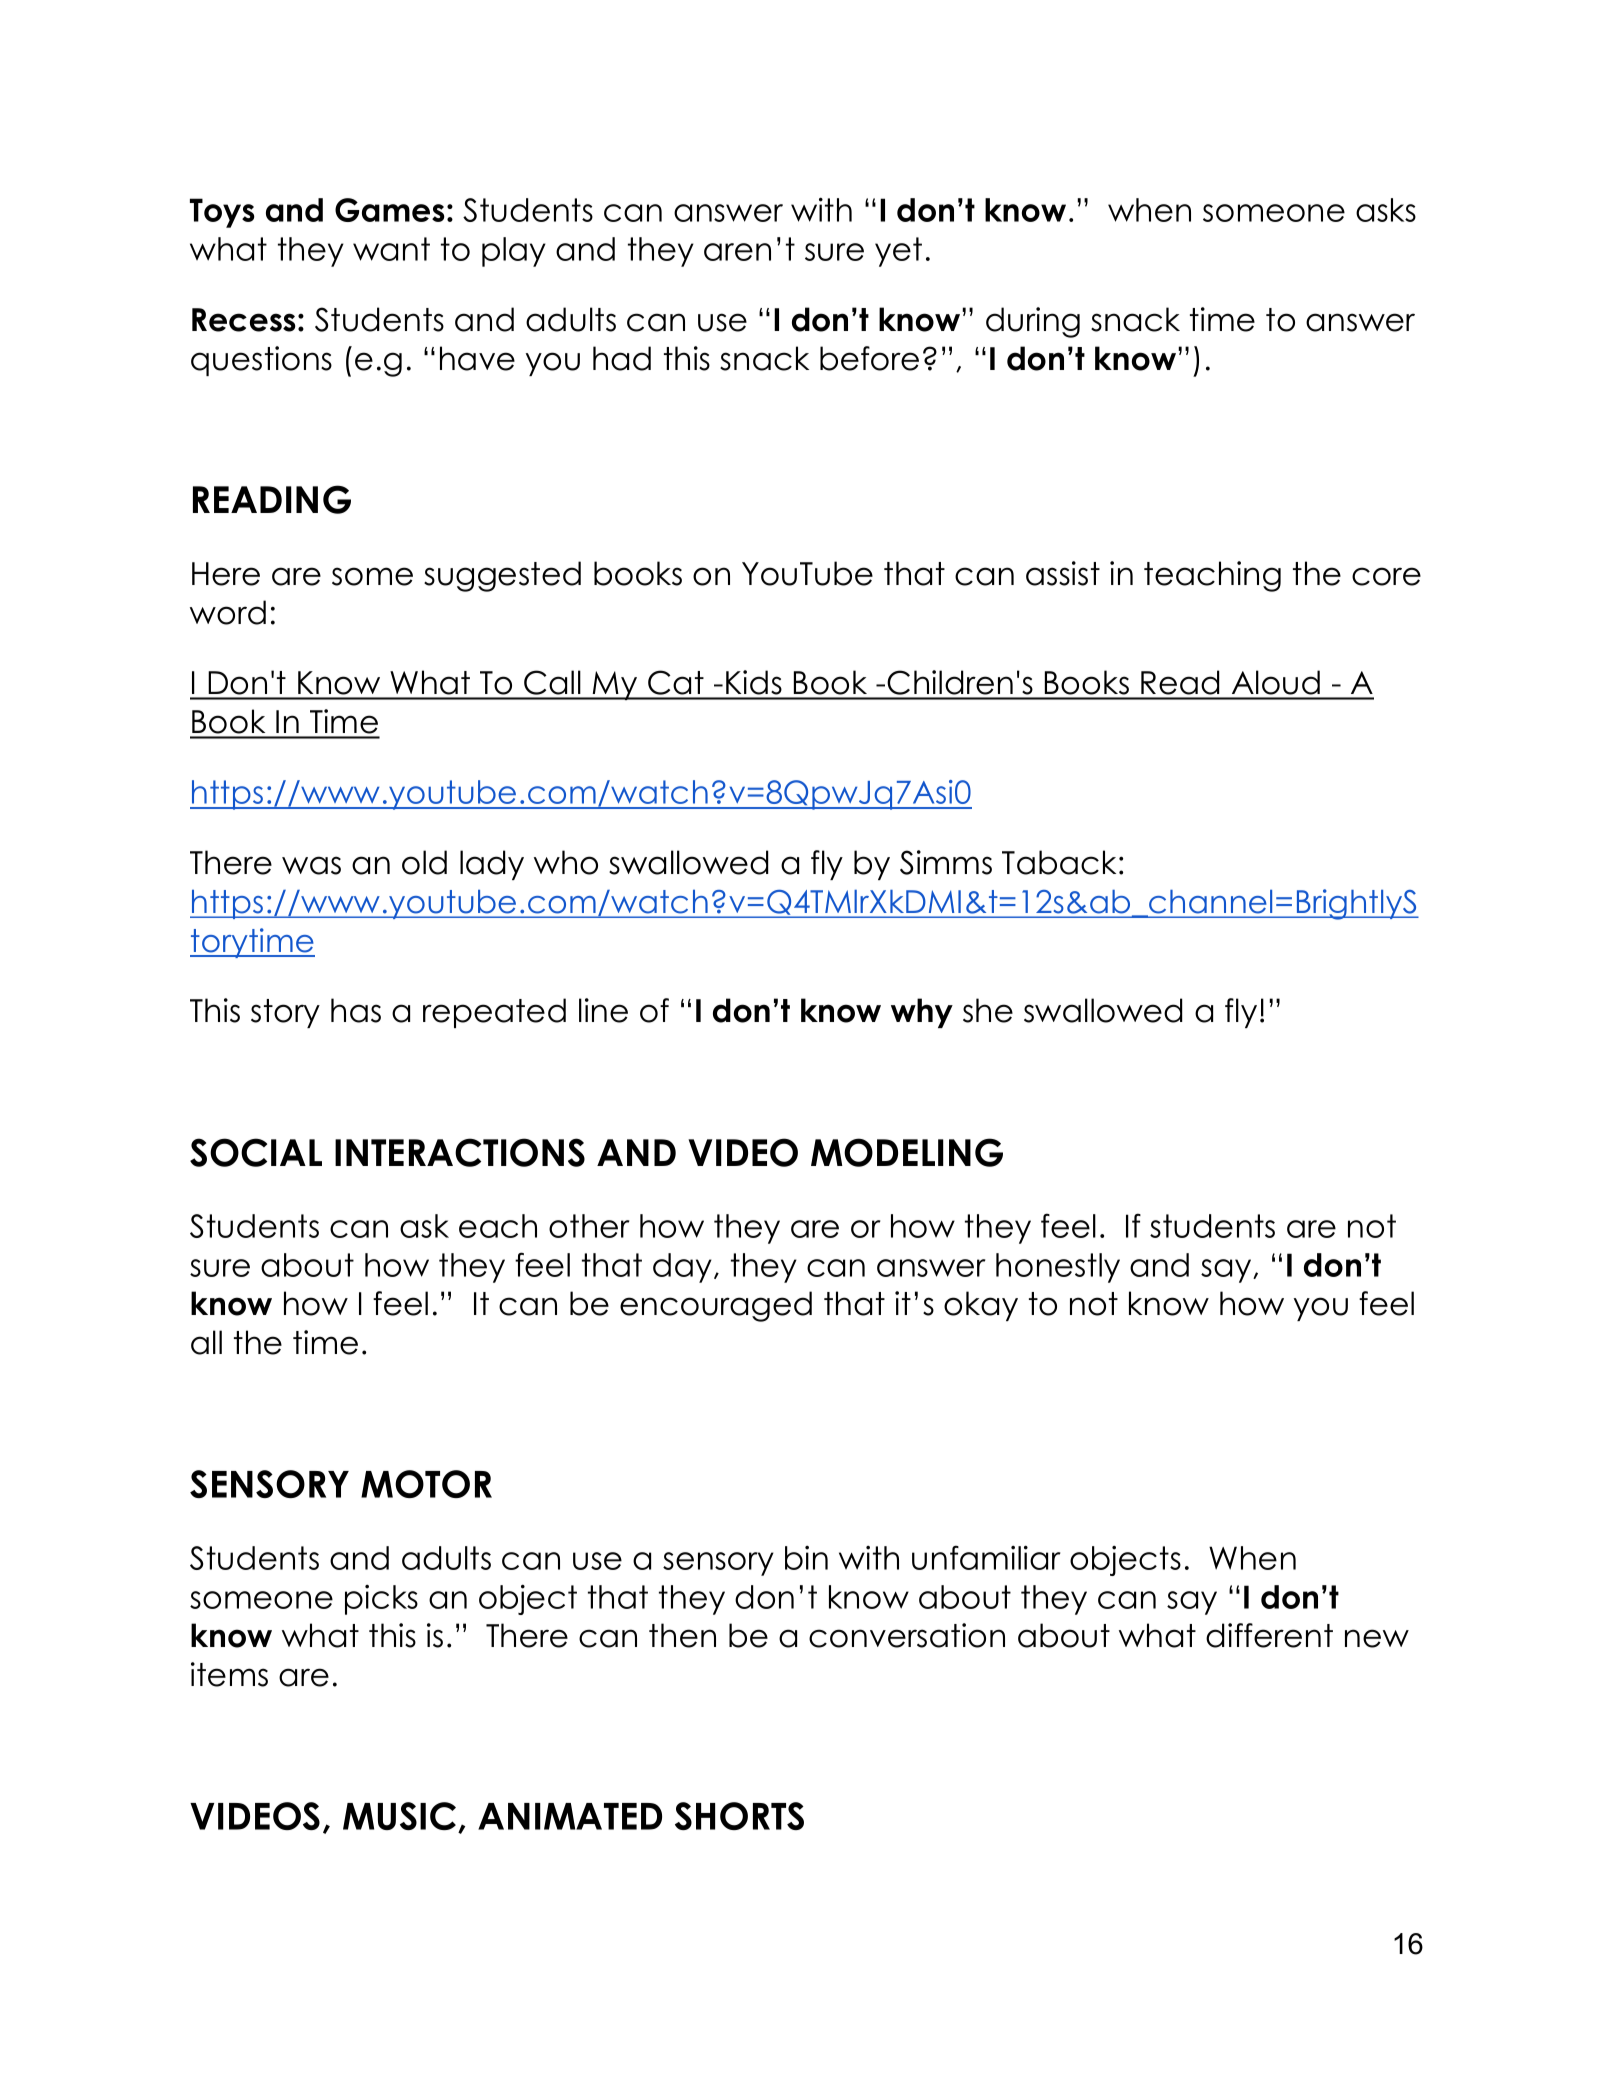 The image size is (1614, 2089). Describe the element at coordinates (898, 252) in the page. I see `yet` at that location.
